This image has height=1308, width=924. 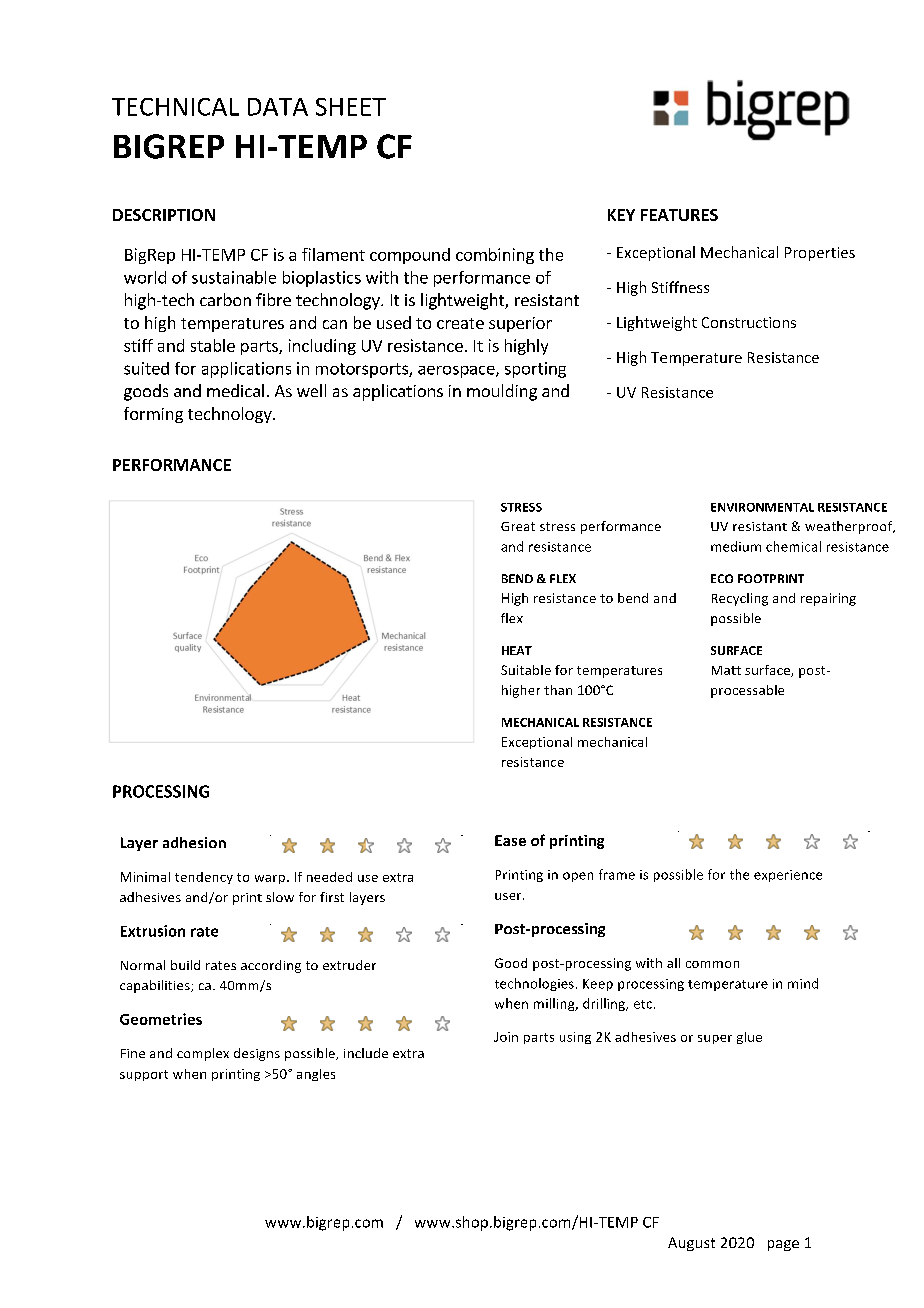 What do you see at coordinates (679, 215) in the image?
I see `FEATURES` at bounding box center [679, 215].
